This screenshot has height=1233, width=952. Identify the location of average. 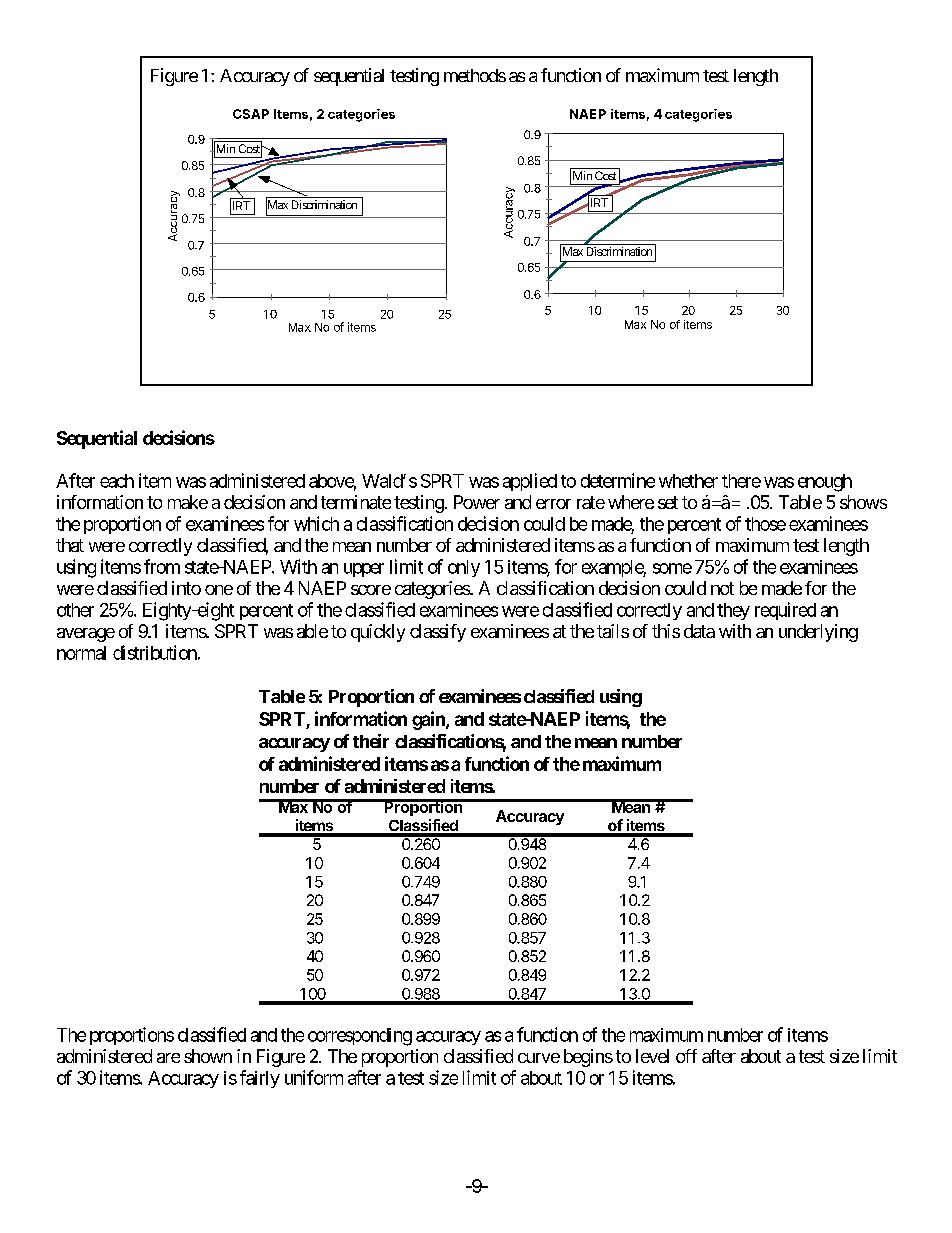
(86, 635).
